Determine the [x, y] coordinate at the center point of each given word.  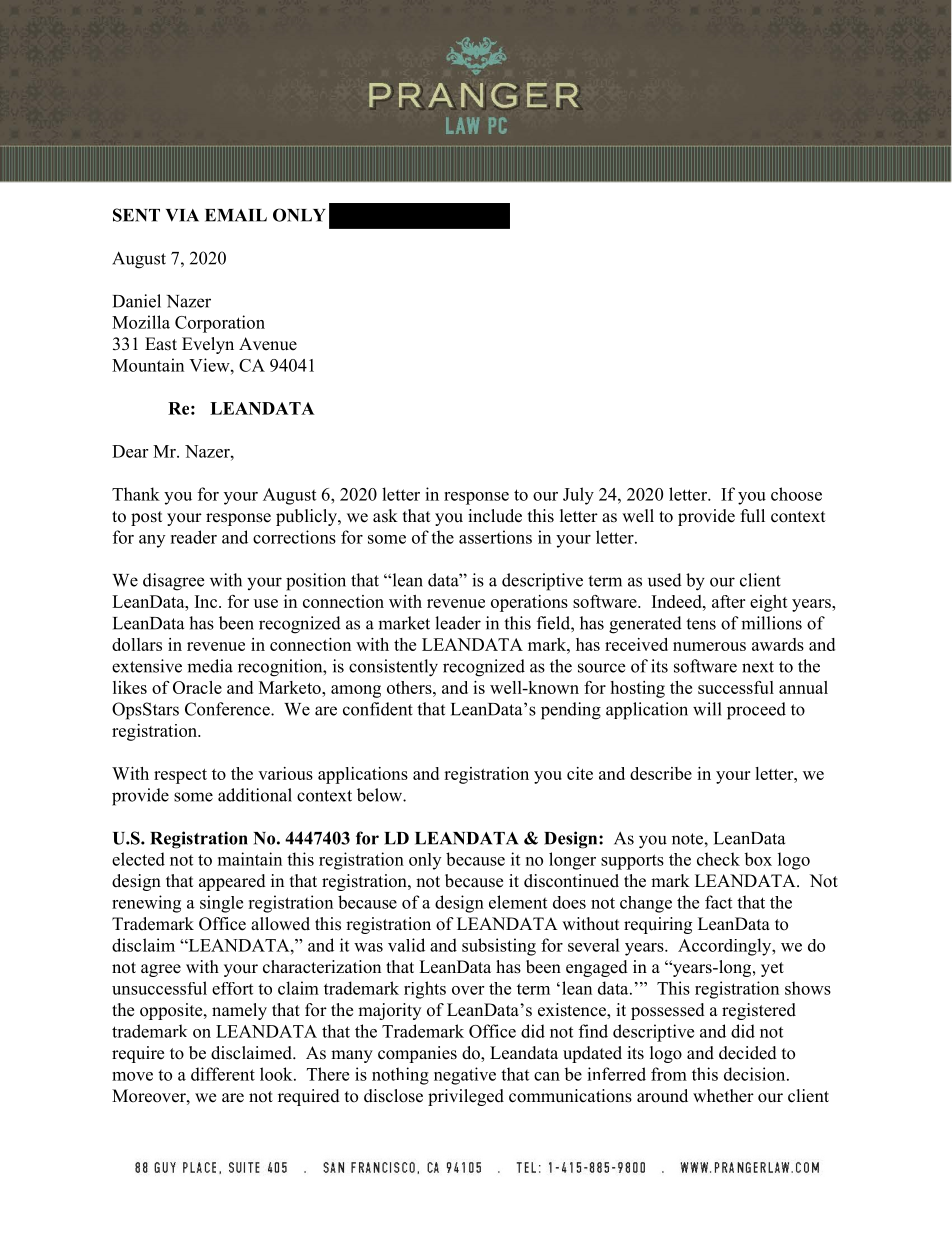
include [495, 516]
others [410, 687]
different [223, 1074]
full [753, 516]
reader [193, 537]
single [221, 904]
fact [718, 902]
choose [796, 494]
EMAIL [236, 215]
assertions [495, 537]
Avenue [268, 344]
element [518, 902]
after [728, 601]
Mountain [148, 365]
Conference [228, 709]
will [707, 709]
